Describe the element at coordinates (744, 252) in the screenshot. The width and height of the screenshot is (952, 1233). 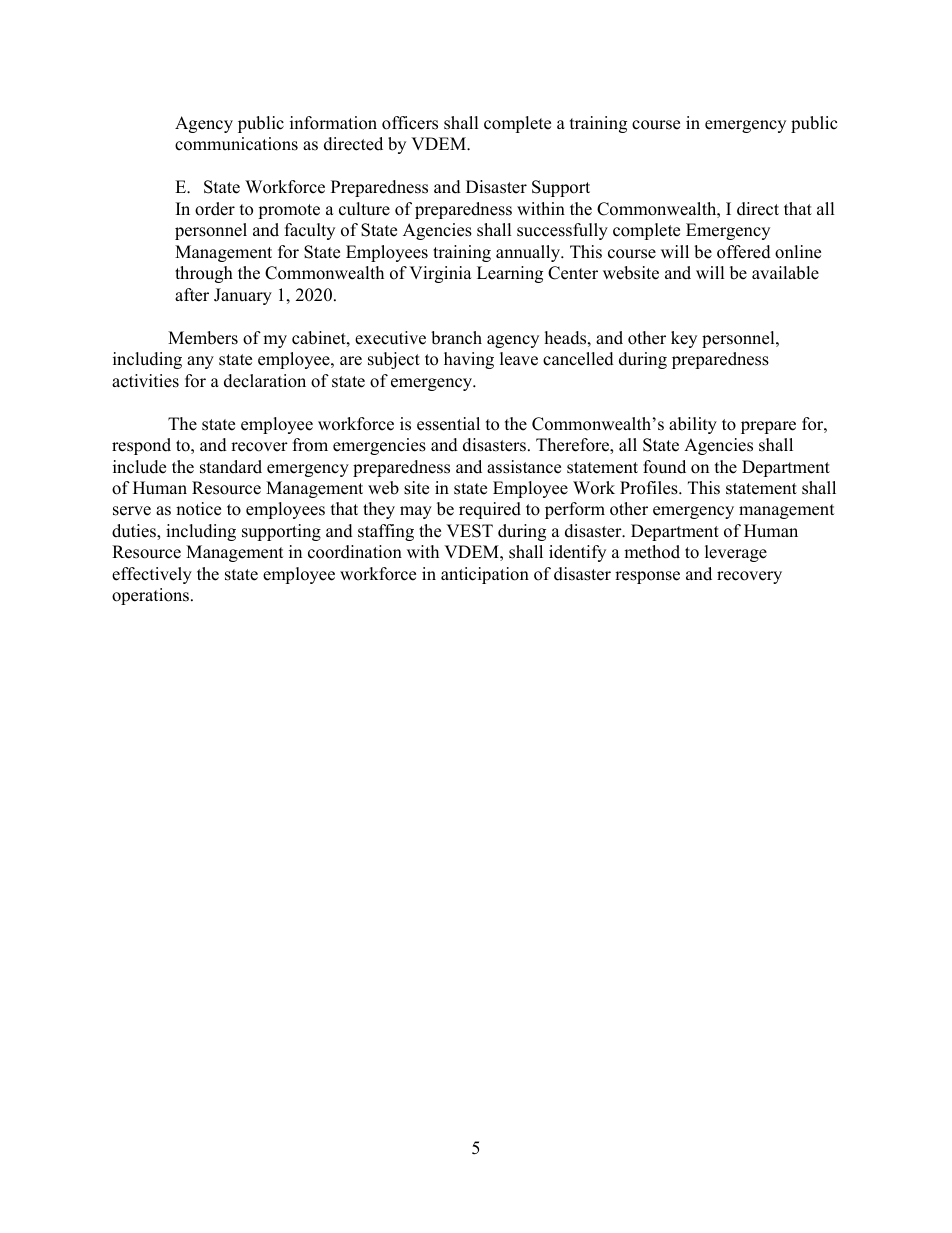
I see `offered` at that location.
